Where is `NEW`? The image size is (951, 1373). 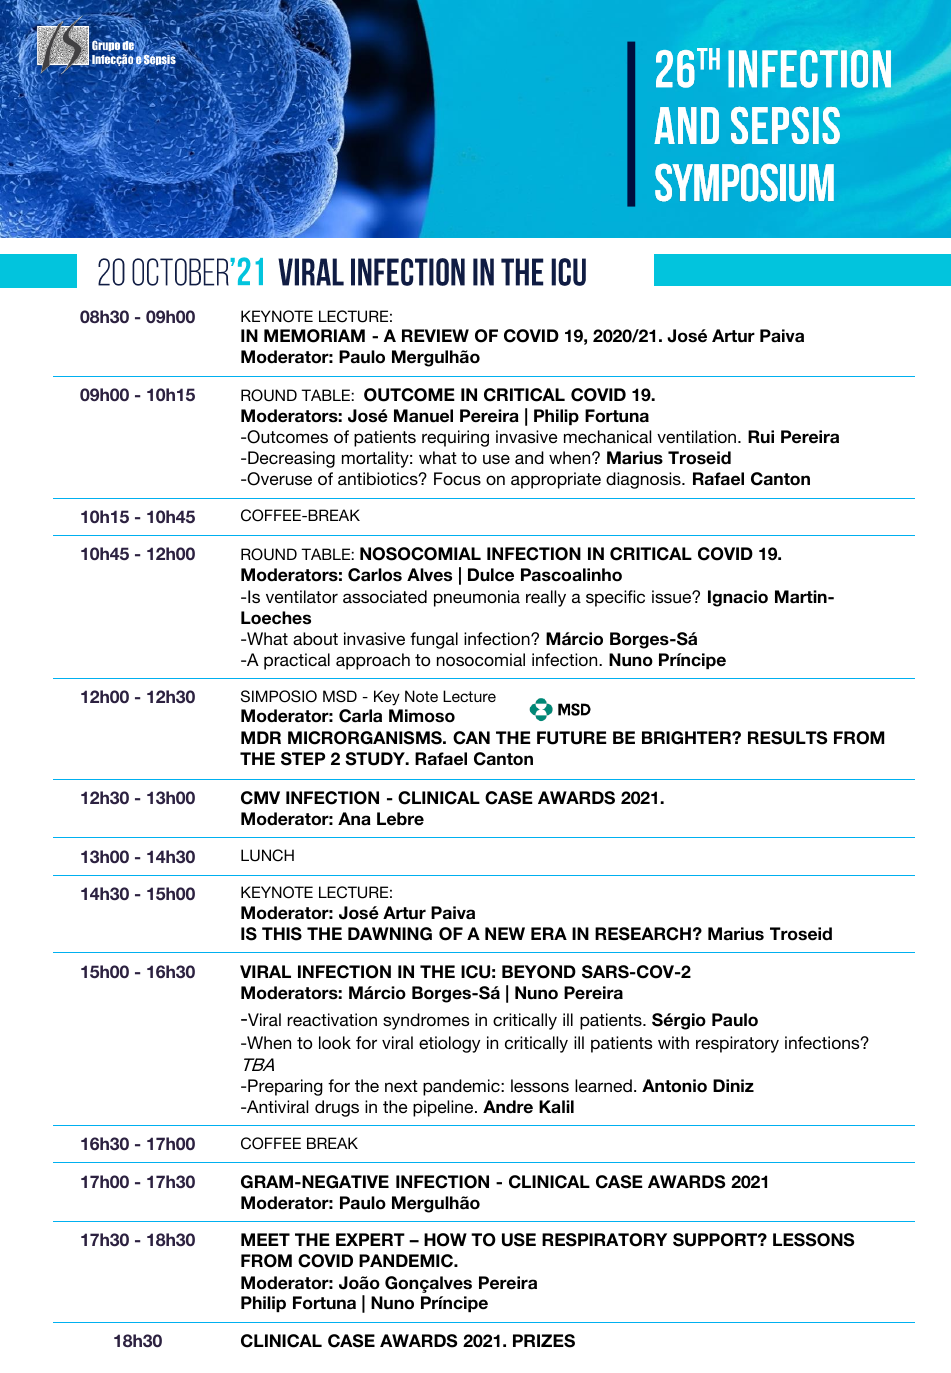 NEW is located at coordinates (505, 933).
